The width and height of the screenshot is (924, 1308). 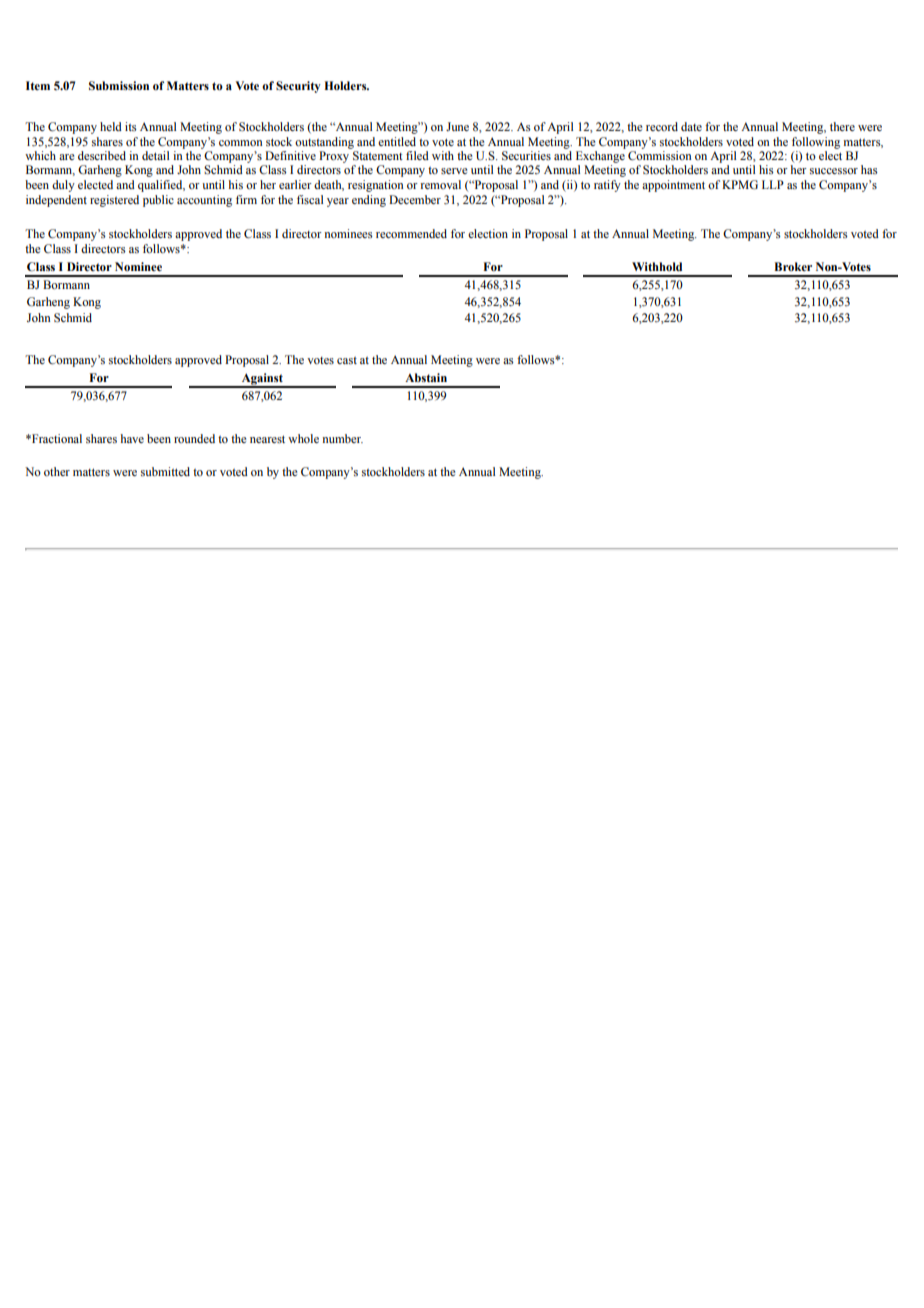 What do you see at coordinates (165, 471) in the screenshot?
I see `submitted` at bounding box center [165, 471].
